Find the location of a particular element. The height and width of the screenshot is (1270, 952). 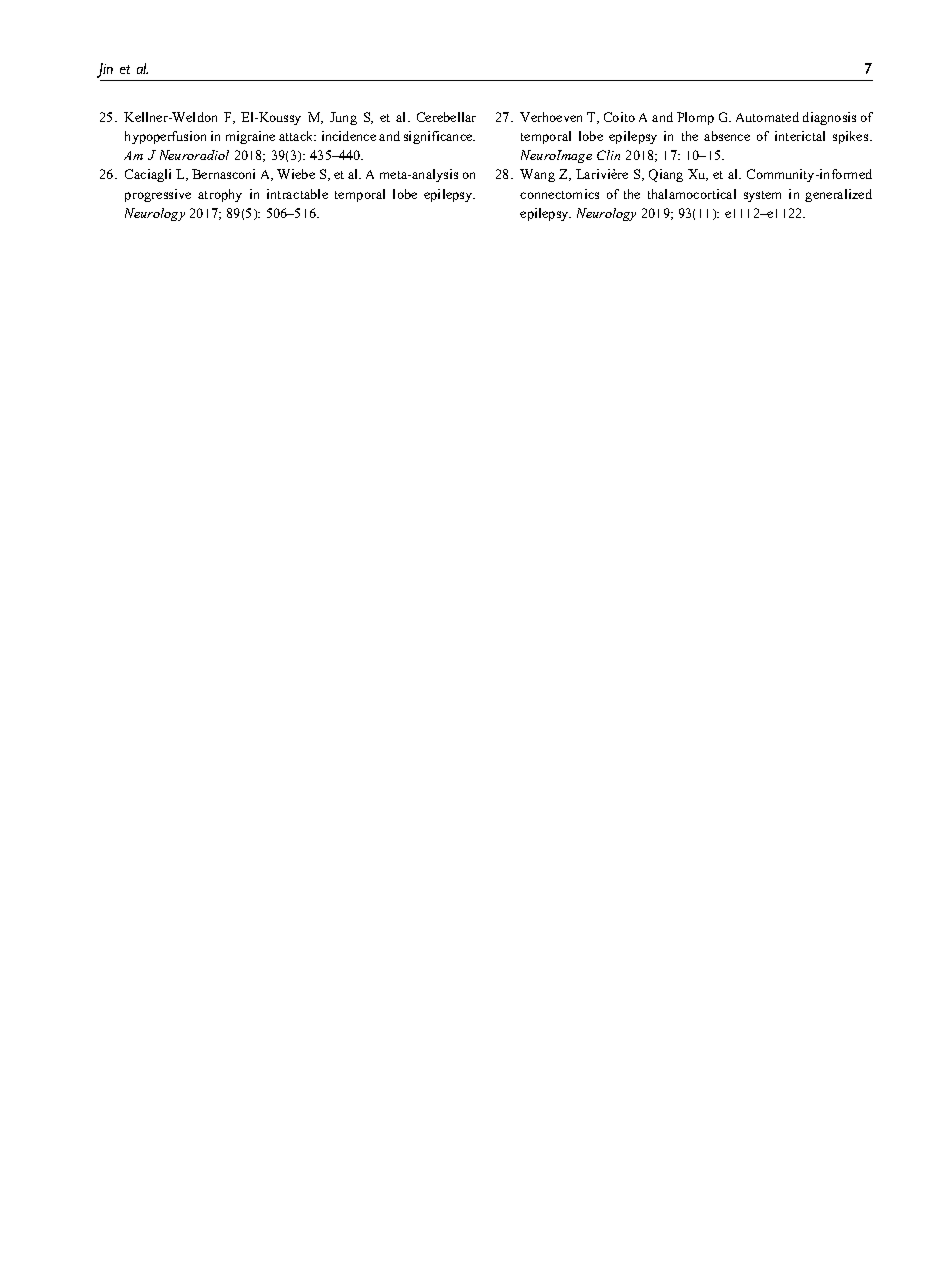

Automated is located at coordinates (767, 117).
